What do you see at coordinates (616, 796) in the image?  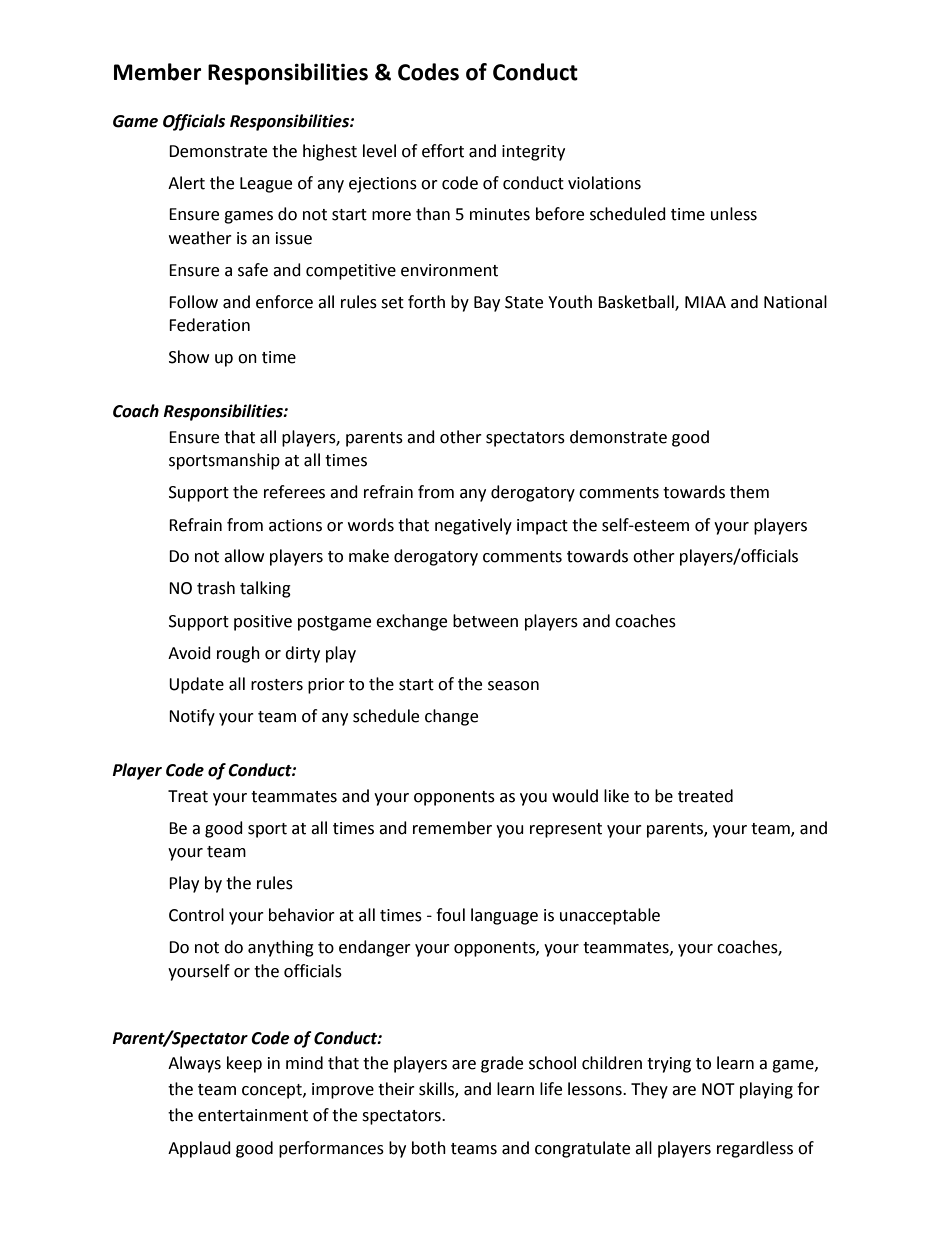 I see `like` at bounding box center [616, 796].
